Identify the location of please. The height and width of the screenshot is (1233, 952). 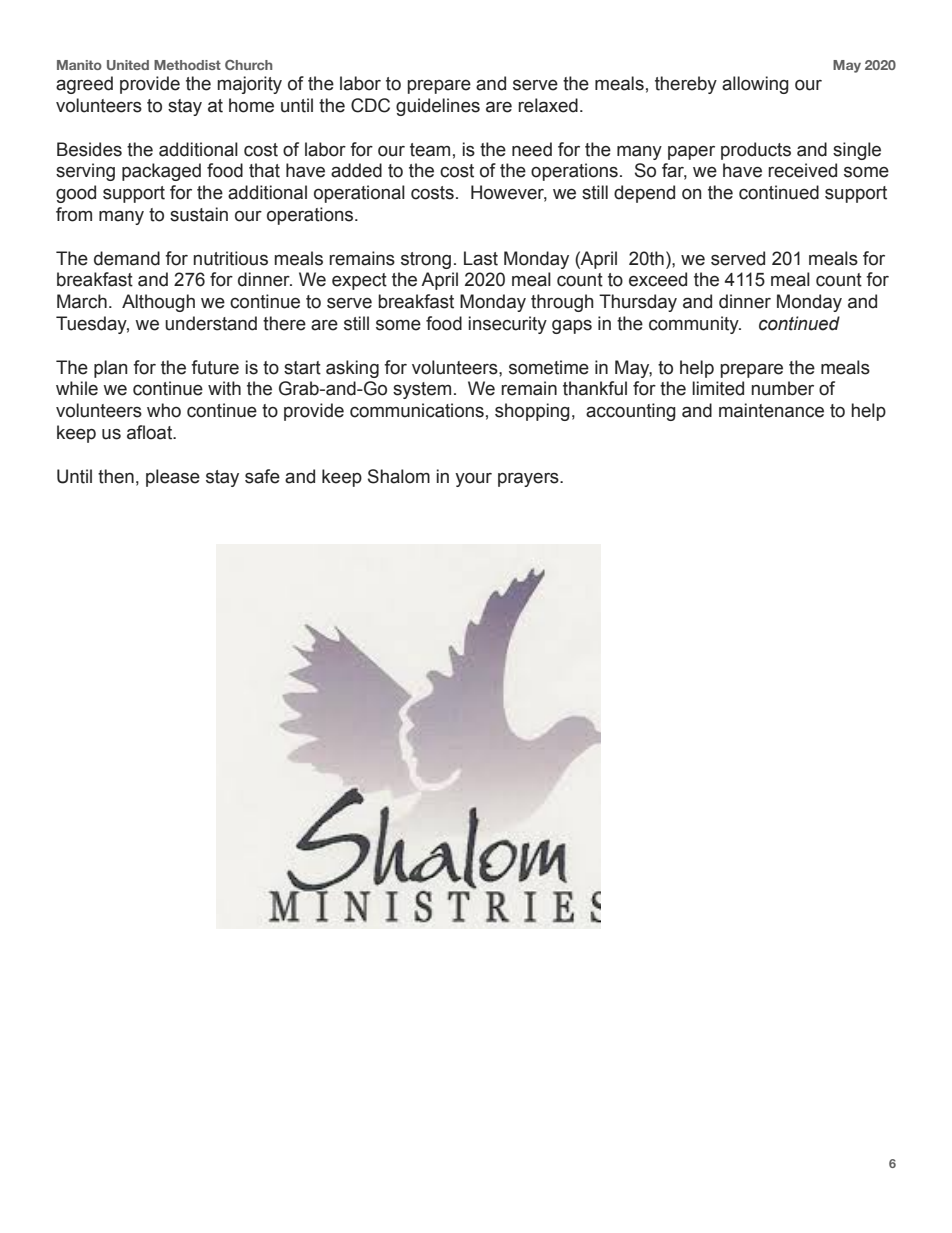
(173, 478).
